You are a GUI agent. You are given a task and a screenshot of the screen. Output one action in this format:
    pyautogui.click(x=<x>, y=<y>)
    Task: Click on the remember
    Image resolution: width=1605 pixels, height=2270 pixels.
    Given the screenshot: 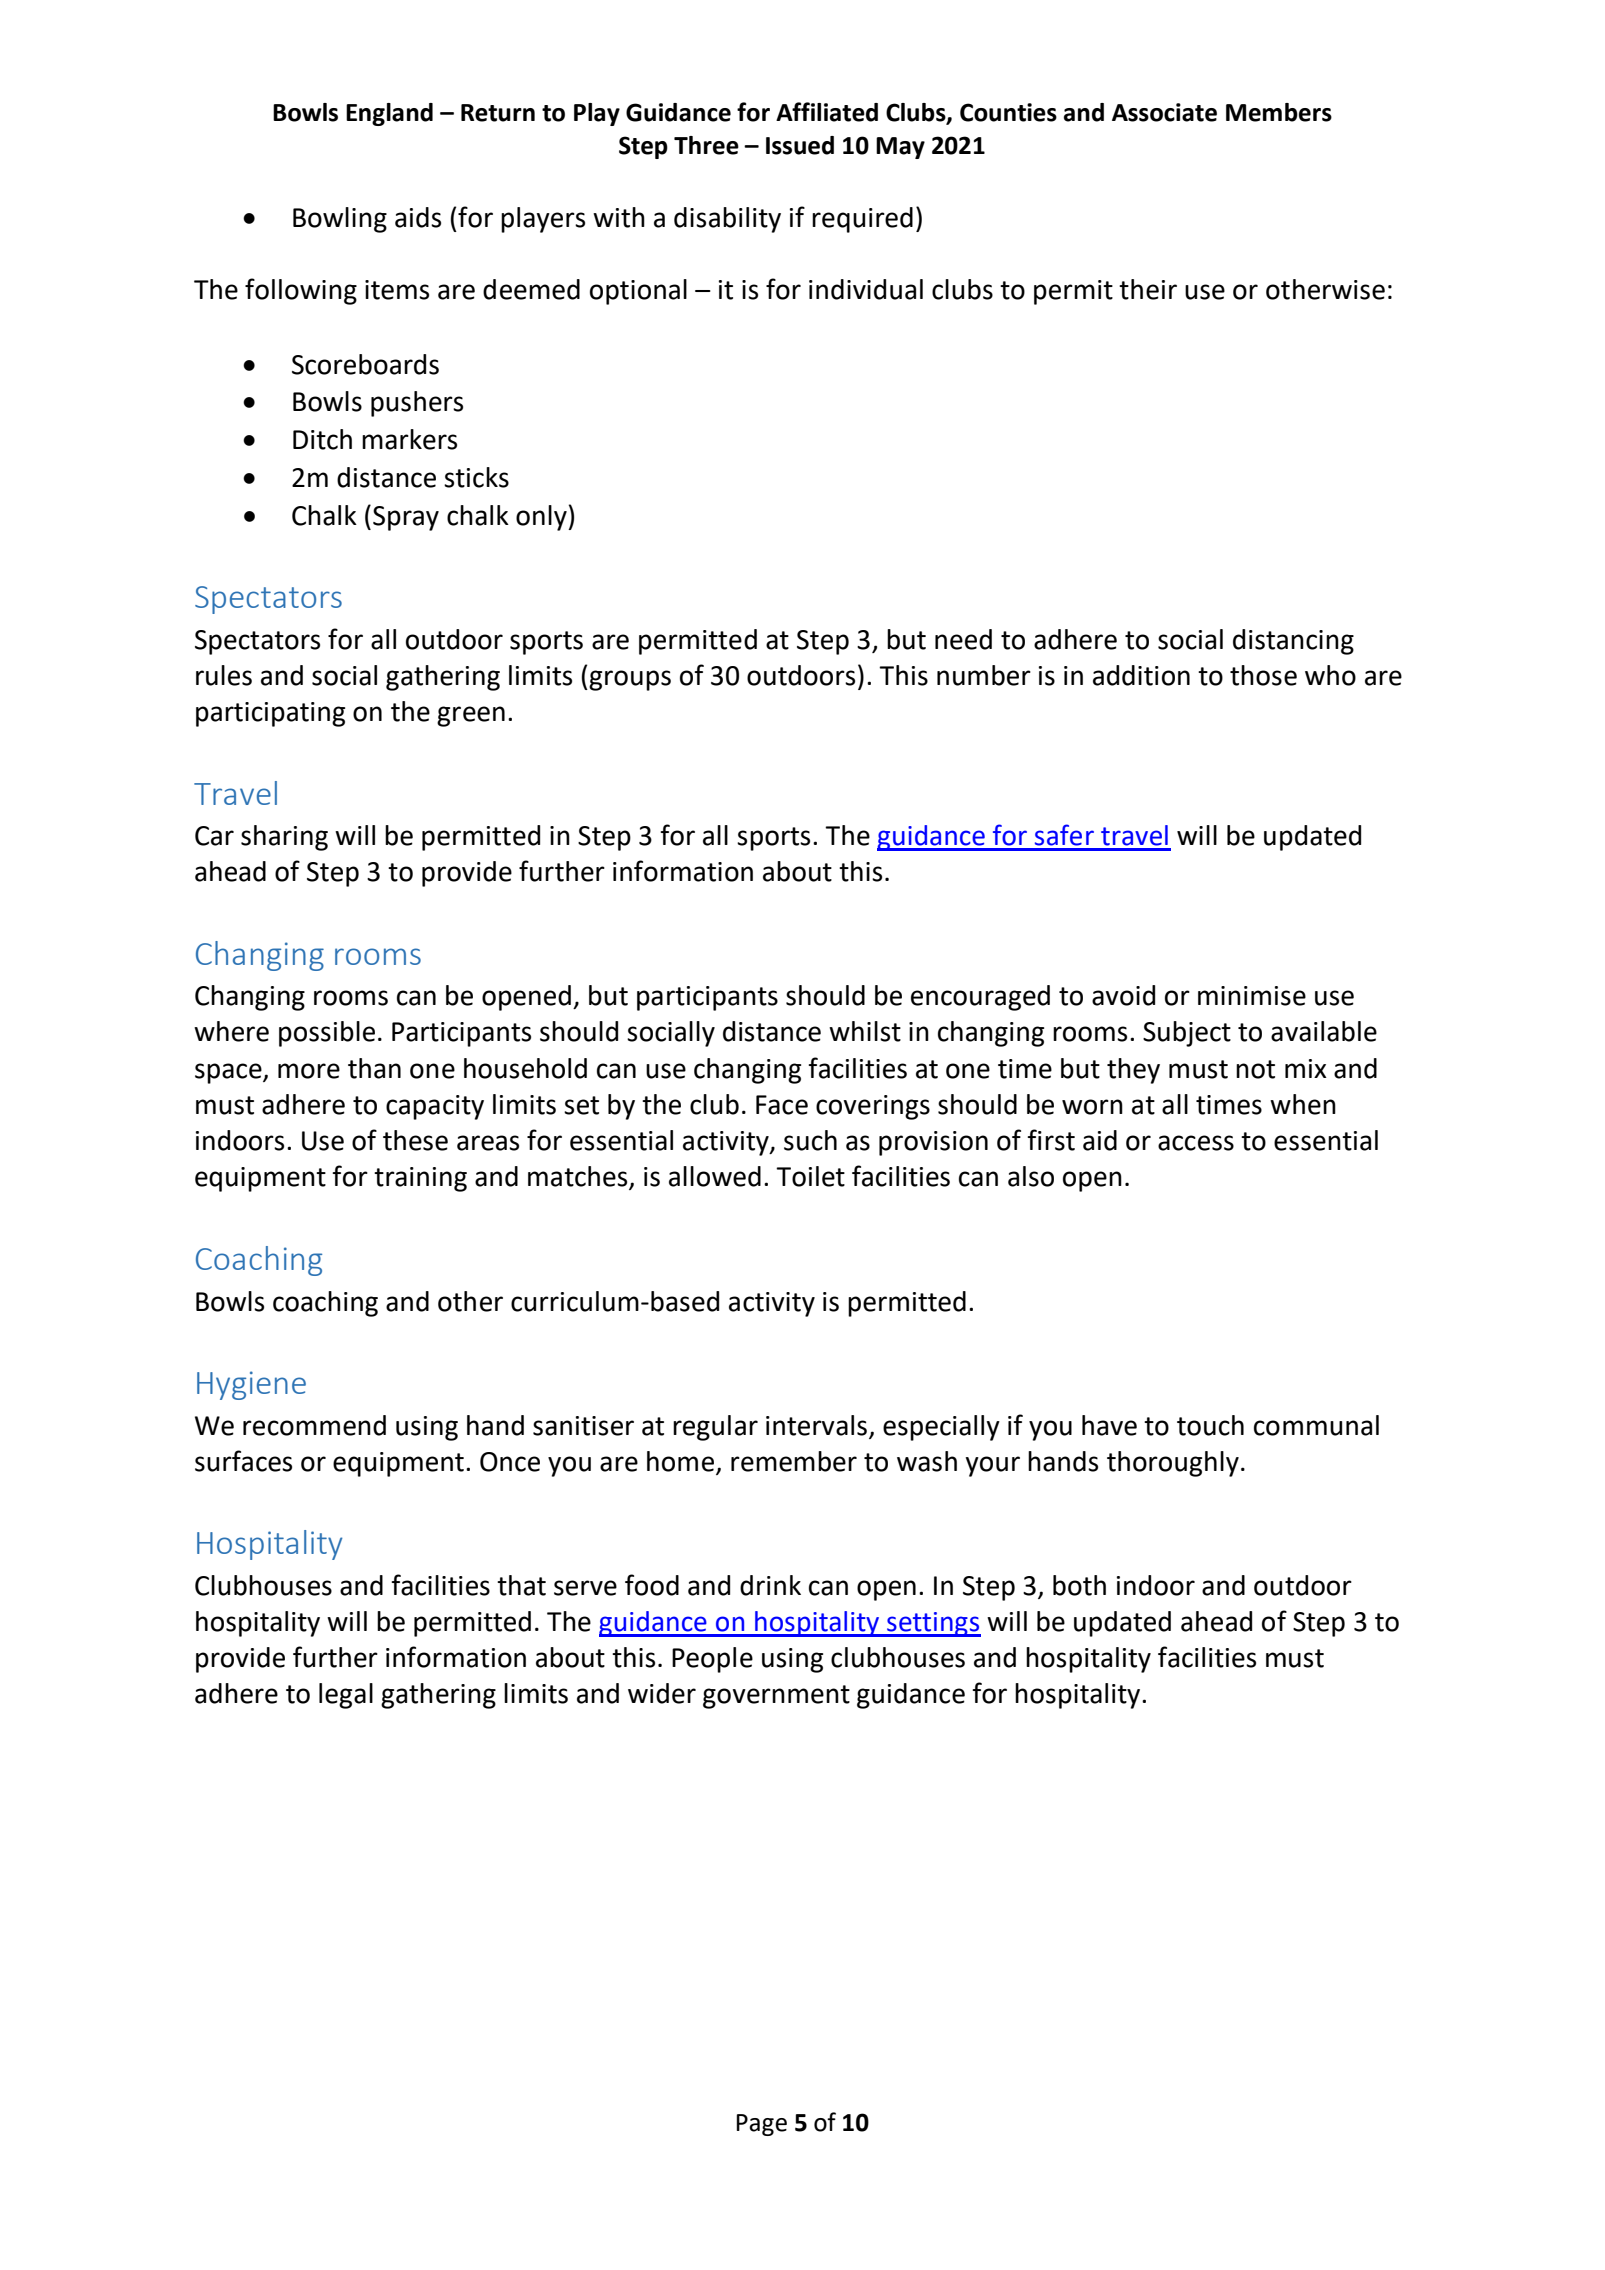 What is the action you would take?
    pyautogui.click(x=794, y=1461)
